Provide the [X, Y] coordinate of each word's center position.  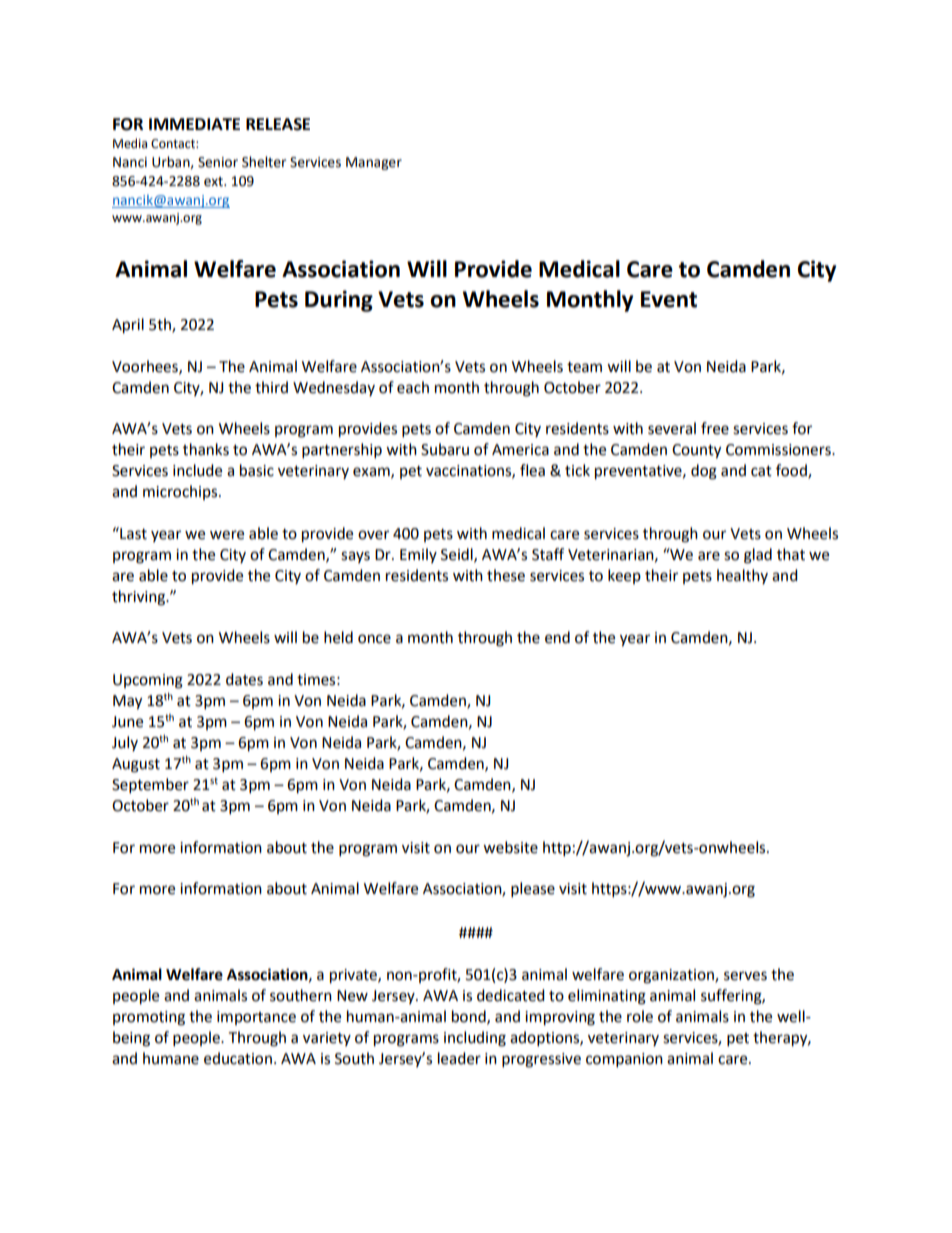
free [715, 428]
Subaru [445, 449]
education [238, 1058]
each [413, 387]
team [584, 367]
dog [704, 472]
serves [745, 976]
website [510, 847]
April [128, 326]
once [374, 639]
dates [244, 679]
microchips [181, 492]
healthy [742, 576]
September [150, 786]
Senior [218, 162]
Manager [374, 163]
